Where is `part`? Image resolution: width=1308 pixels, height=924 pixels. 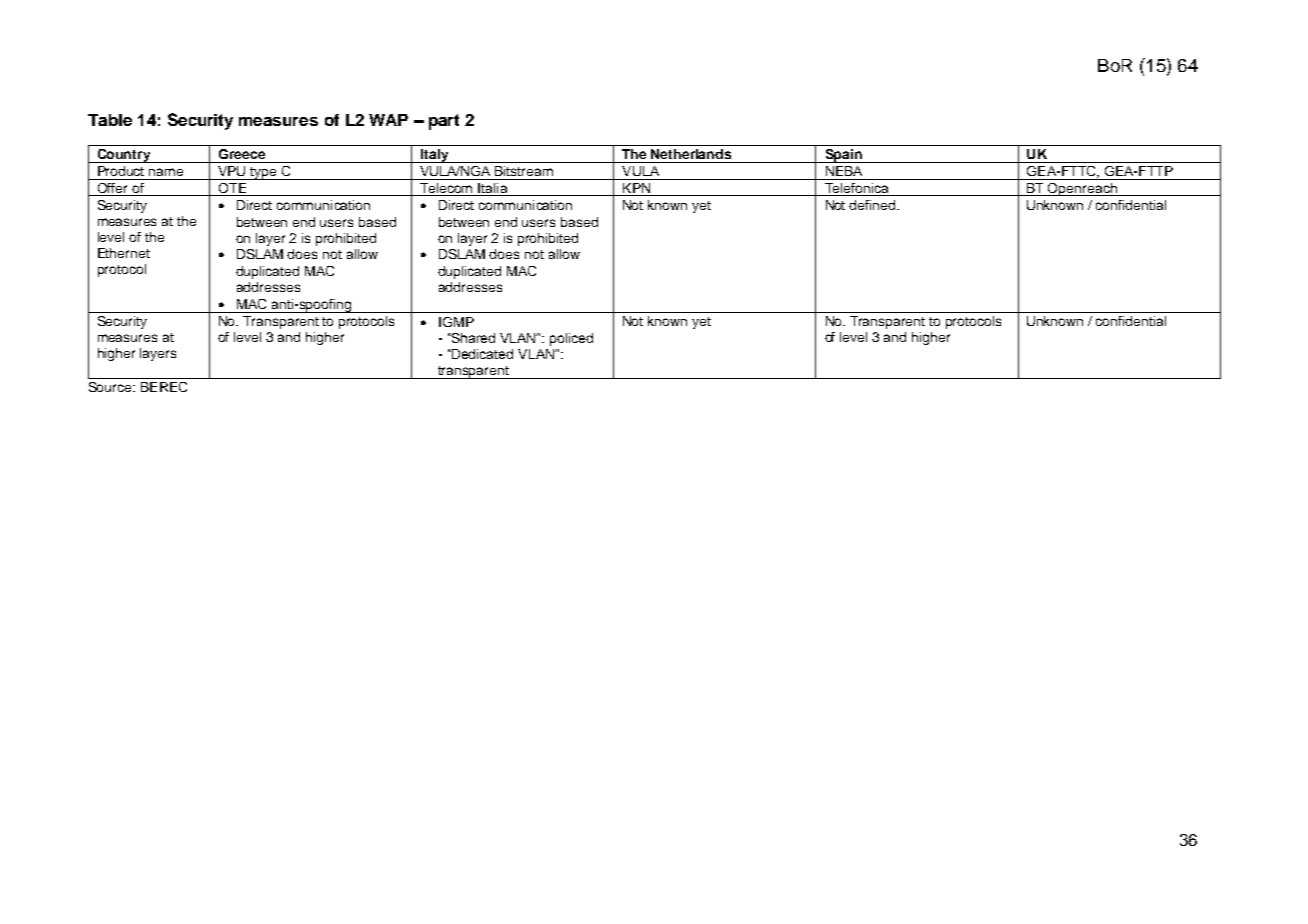
part is located at coordinates (444, 122).
